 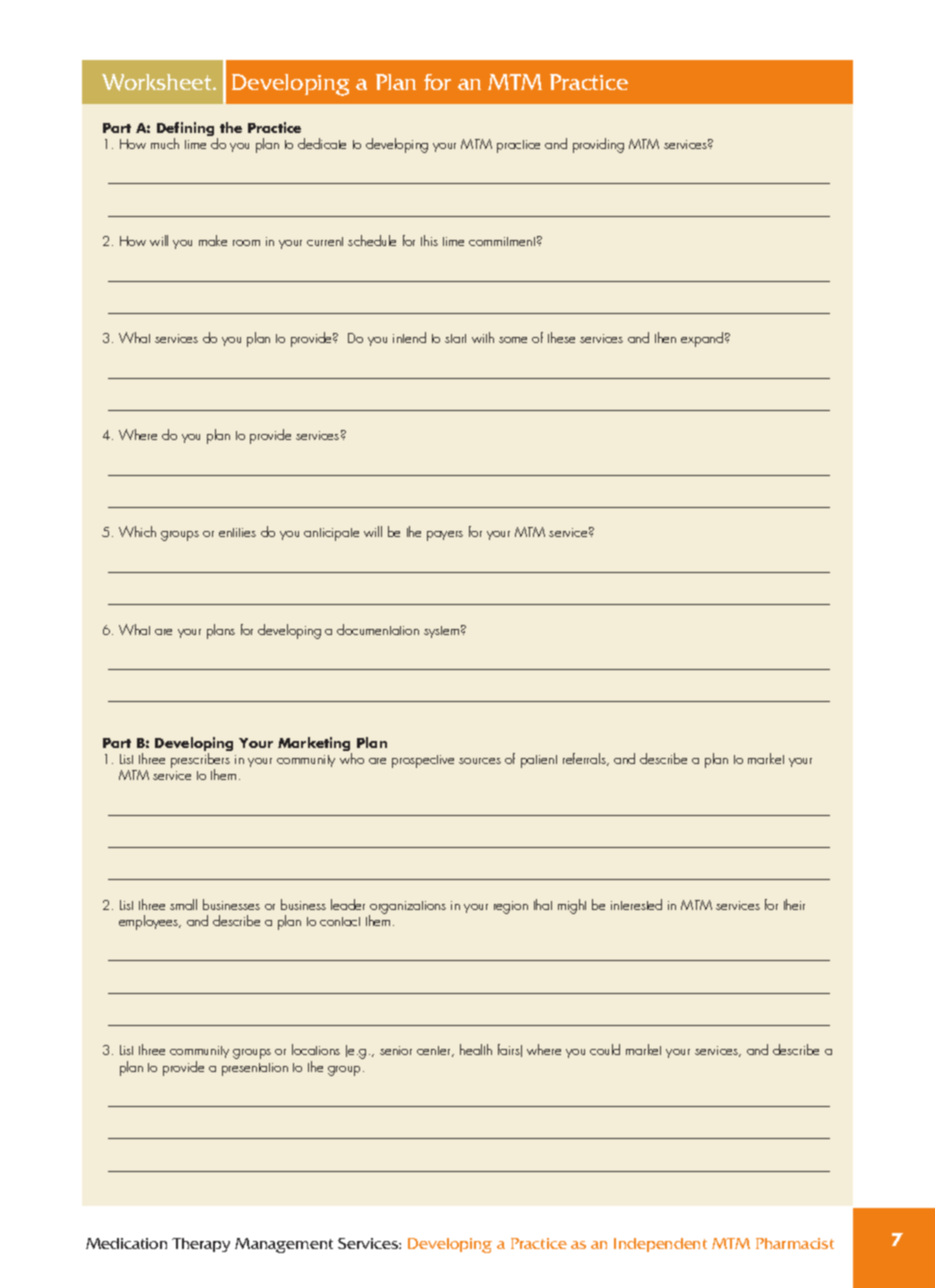 I want to click on Defining, so click(x=185, y=130).
